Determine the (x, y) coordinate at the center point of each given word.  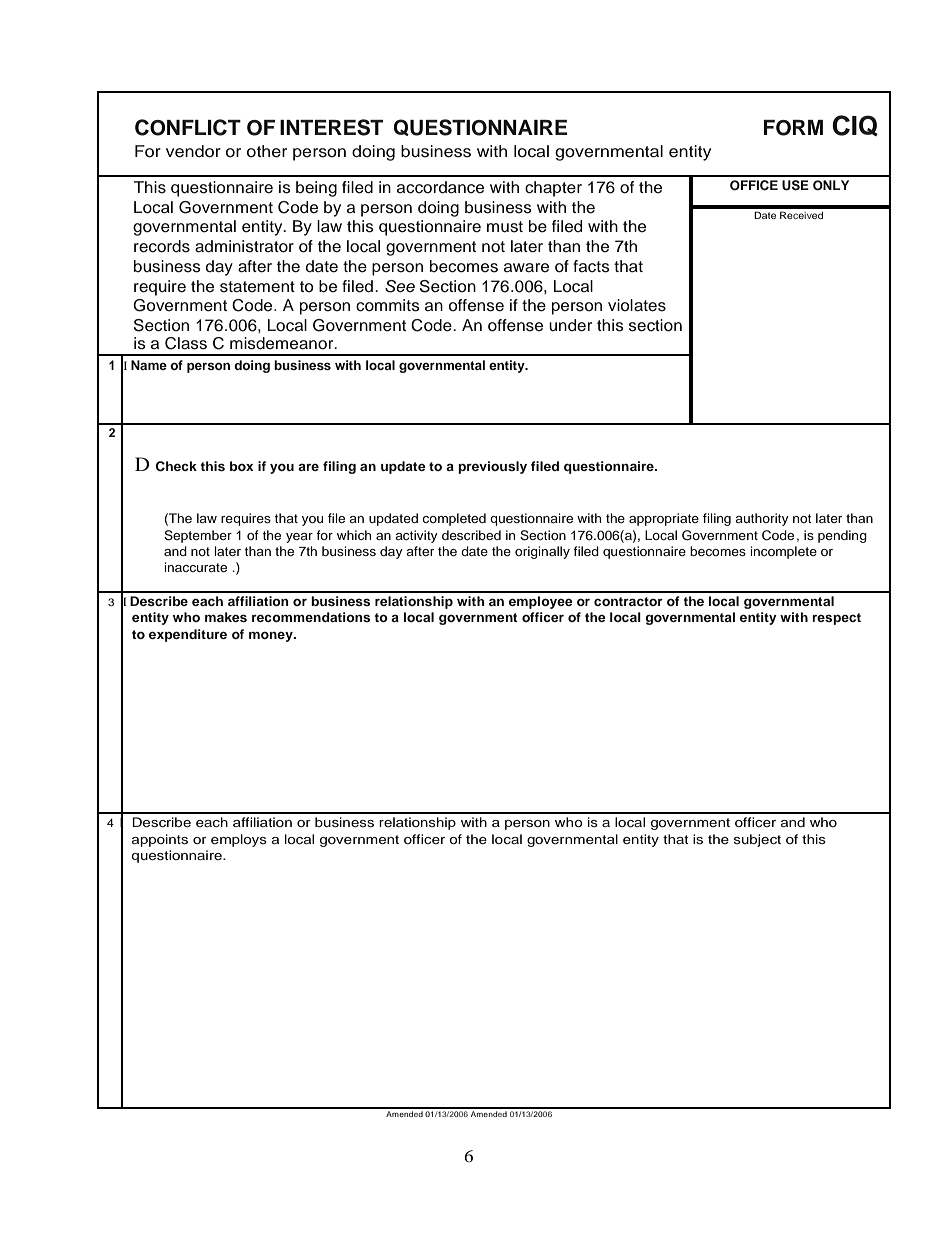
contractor (628, 601)
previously (492, 467)
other (267, 151)
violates (637, 305)
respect (836, 619)
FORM (793, 128)
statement (257, 287)
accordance (440, 187)
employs (239, 840)
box (241, 466)
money (272, 636)
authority (762, 519)
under (570, 325)
